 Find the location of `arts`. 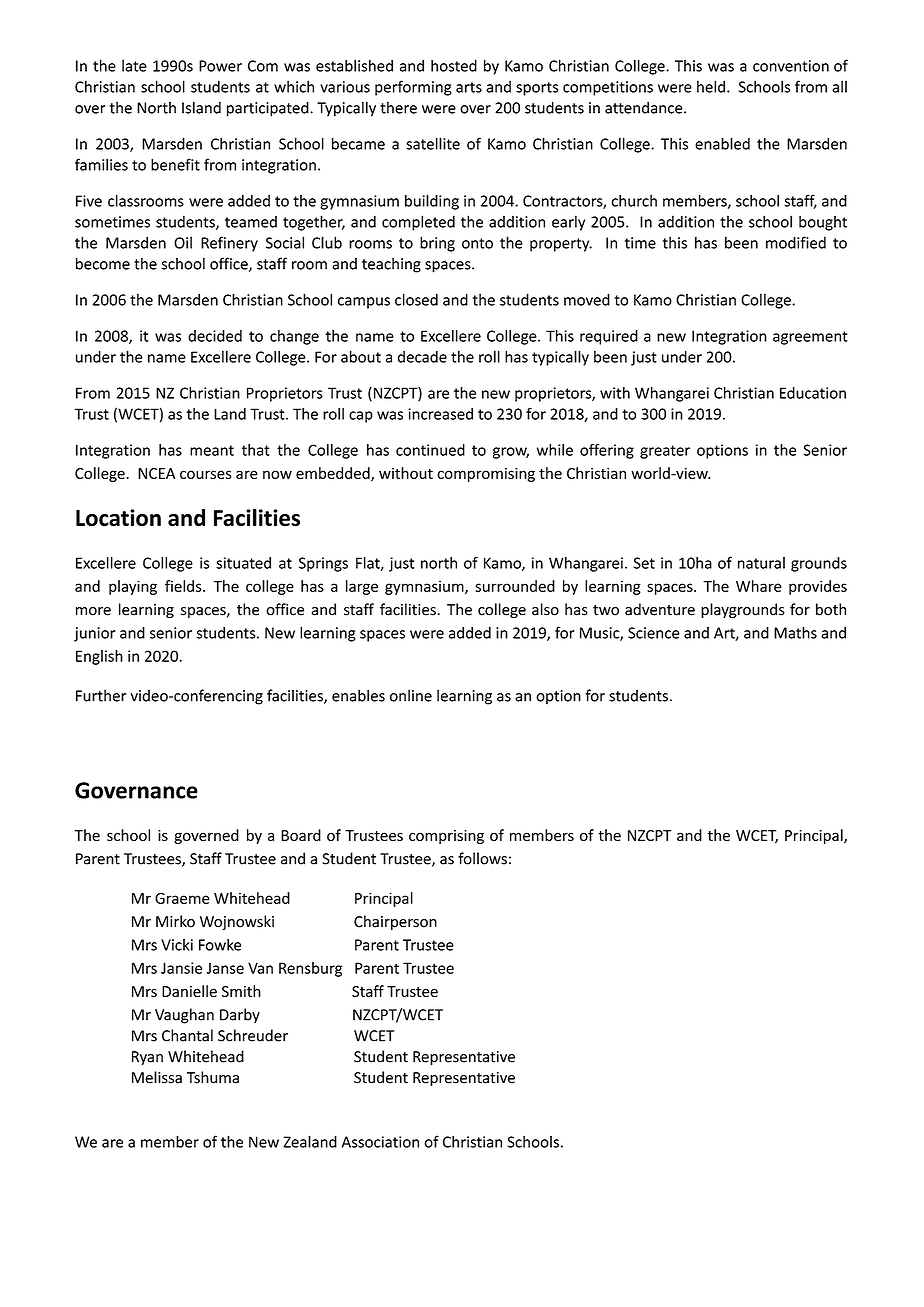

arts is located at coordinates (469, 87).
